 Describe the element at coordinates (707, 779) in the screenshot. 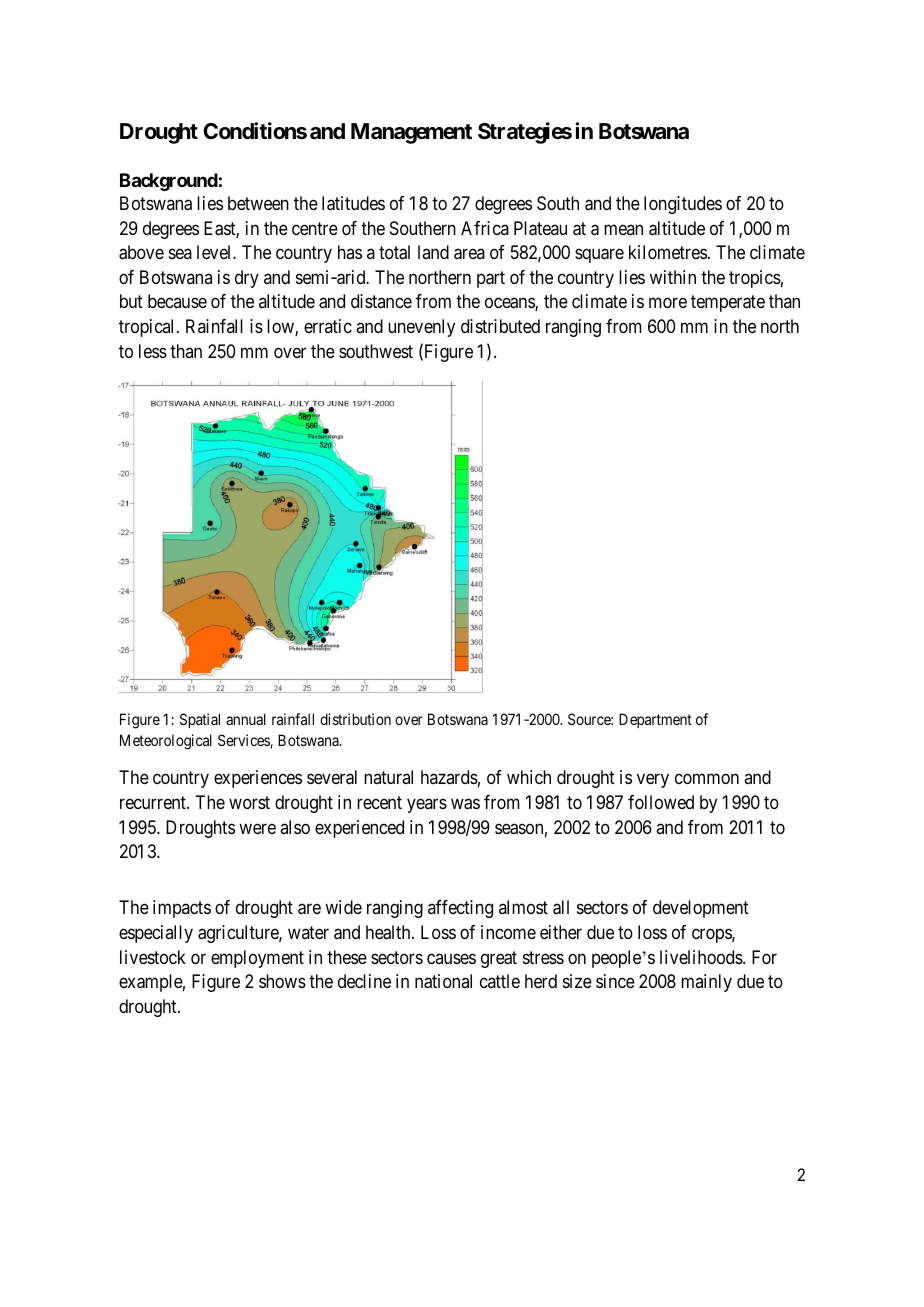

I see `common` at that location.
